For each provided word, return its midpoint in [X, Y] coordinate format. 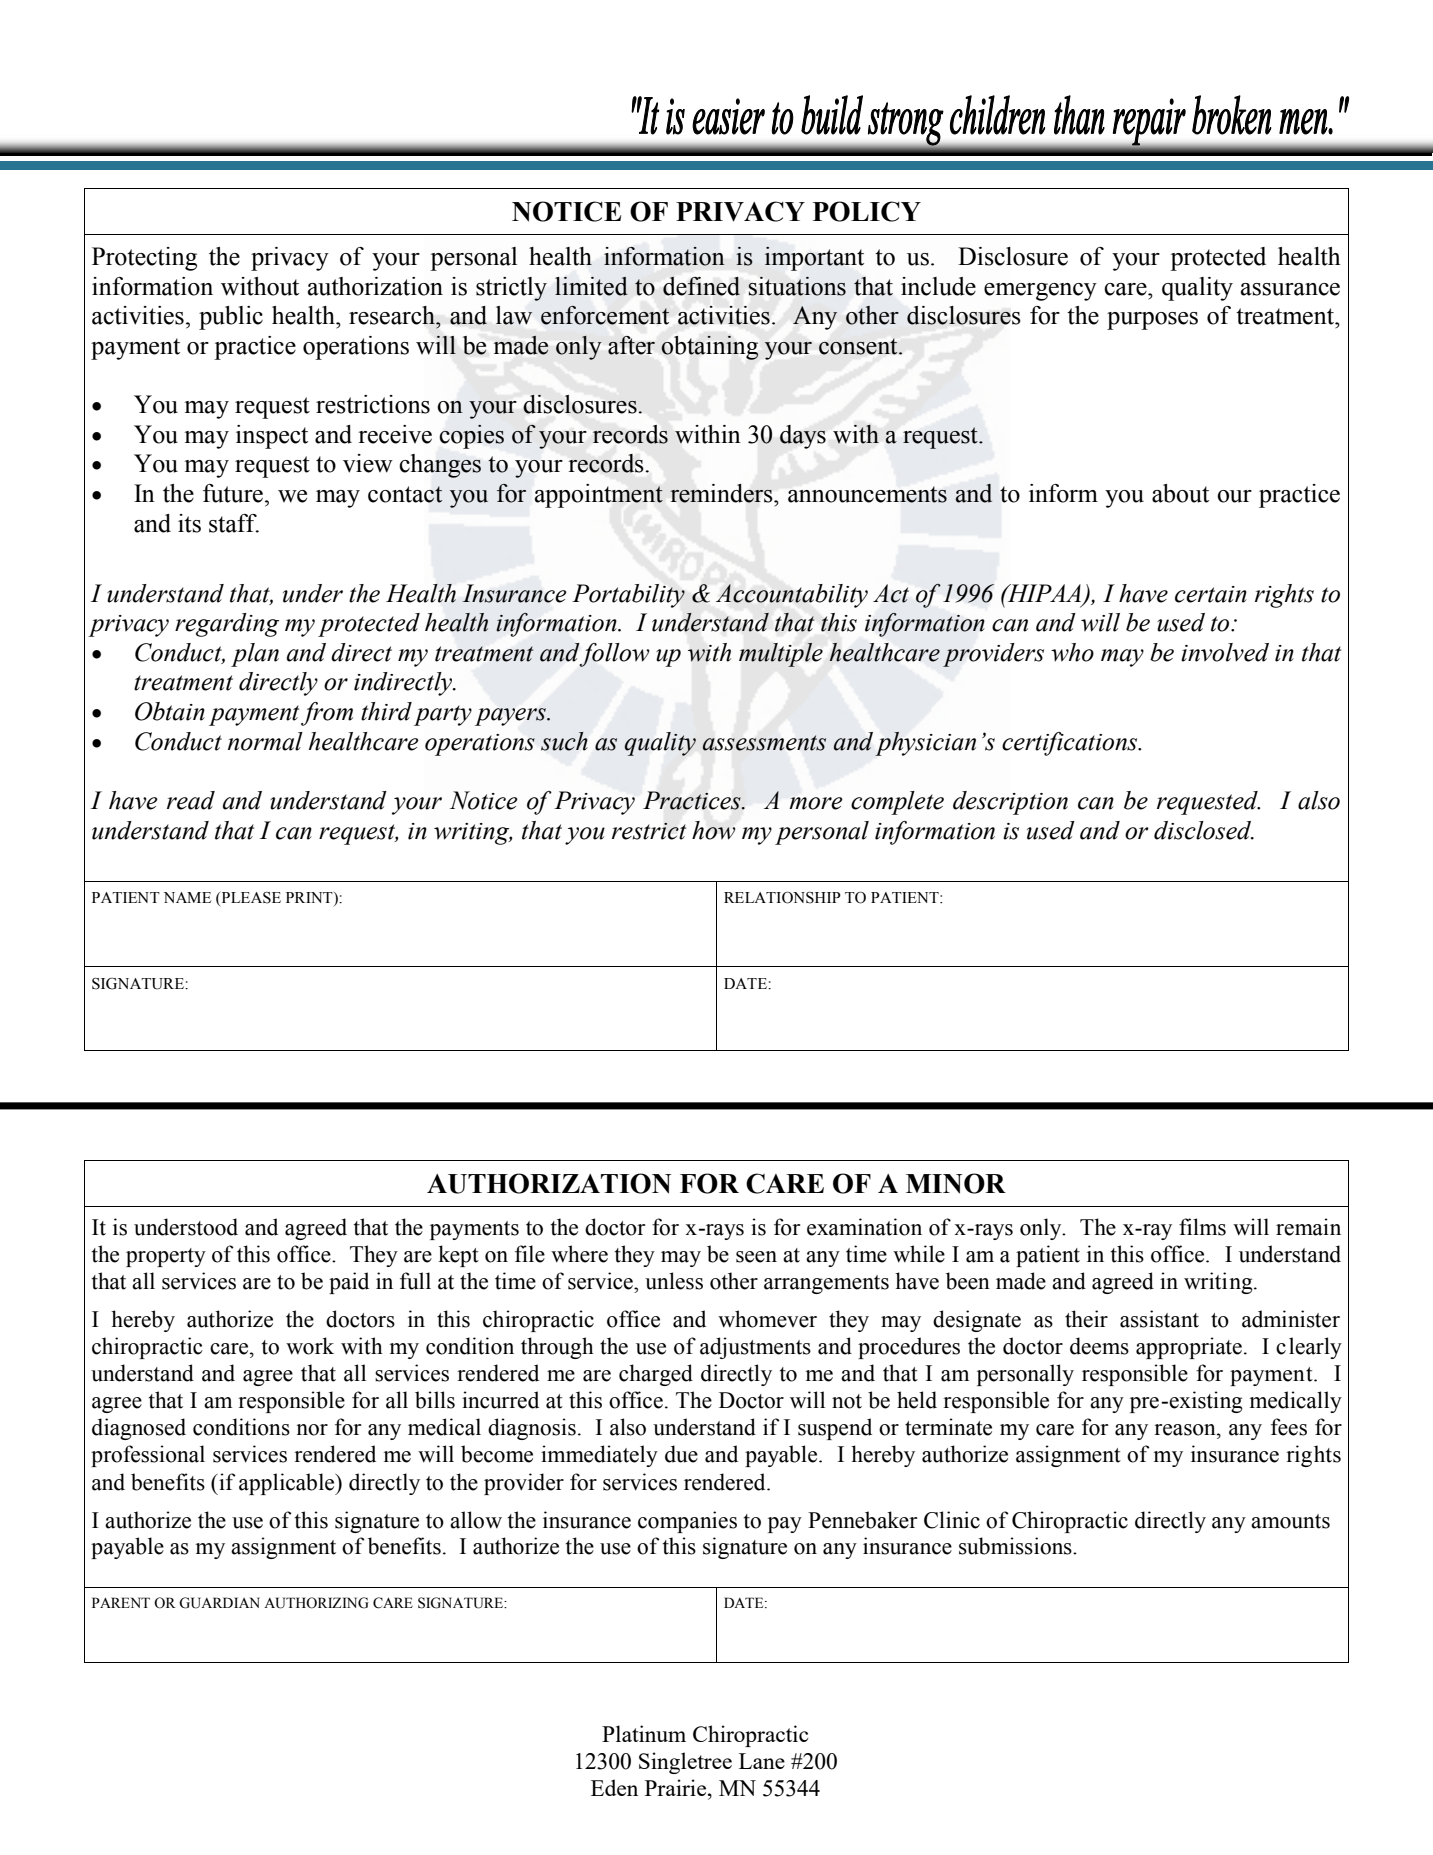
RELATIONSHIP [782, 897]
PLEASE [250, 898]
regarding [227, 625]
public [231, 318]
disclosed [1204, 830]
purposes [1152, 321]
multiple [781, 655]
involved [1225, 652]
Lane [762, 1761]
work [310, 1346]
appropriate [1189, 1348]
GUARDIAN [219, 1603]
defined [701, 286]
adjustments [755, 1348]
